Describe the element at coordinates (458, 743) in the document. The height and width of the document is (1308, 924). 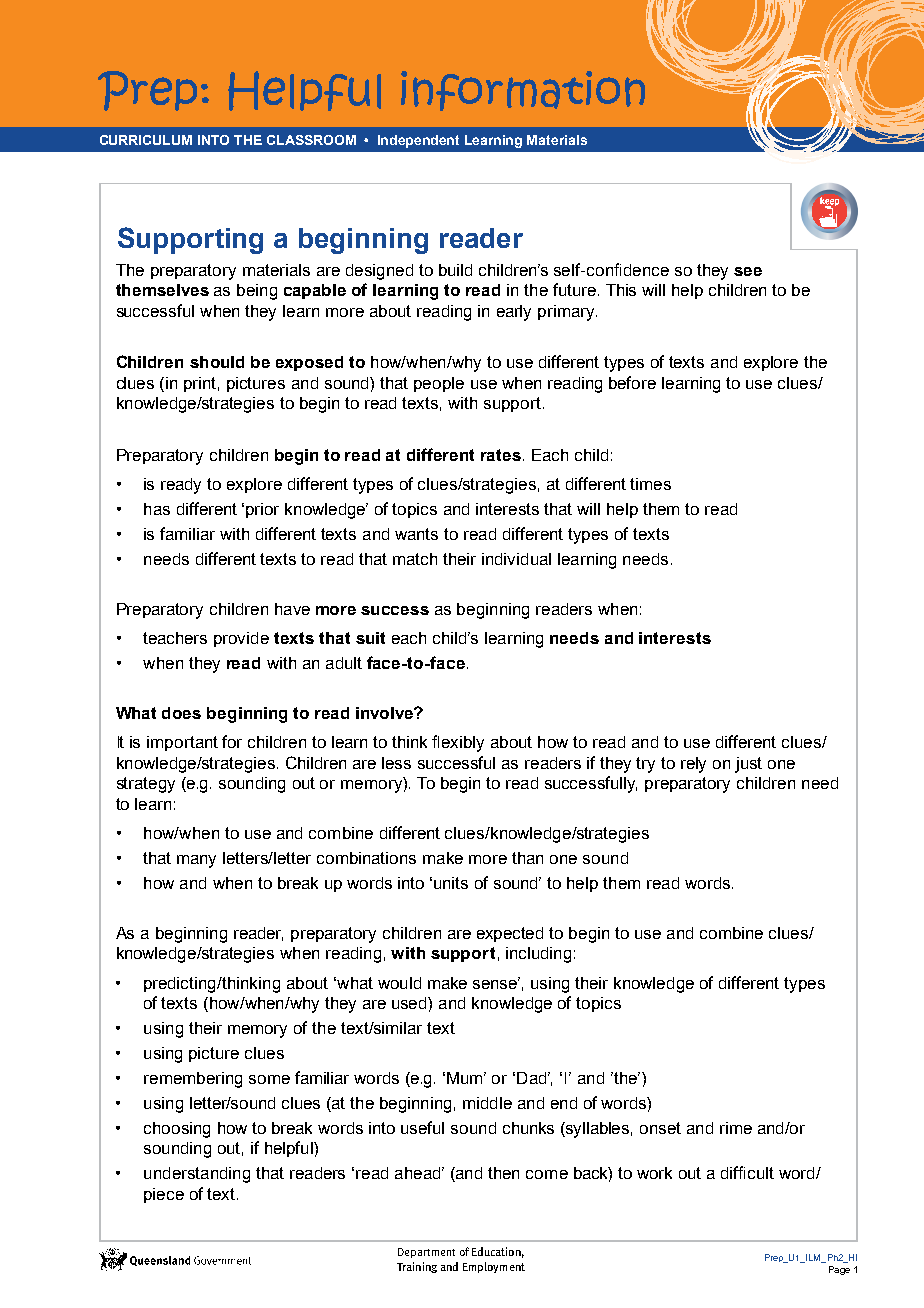
I see `flexibly` at that location.
